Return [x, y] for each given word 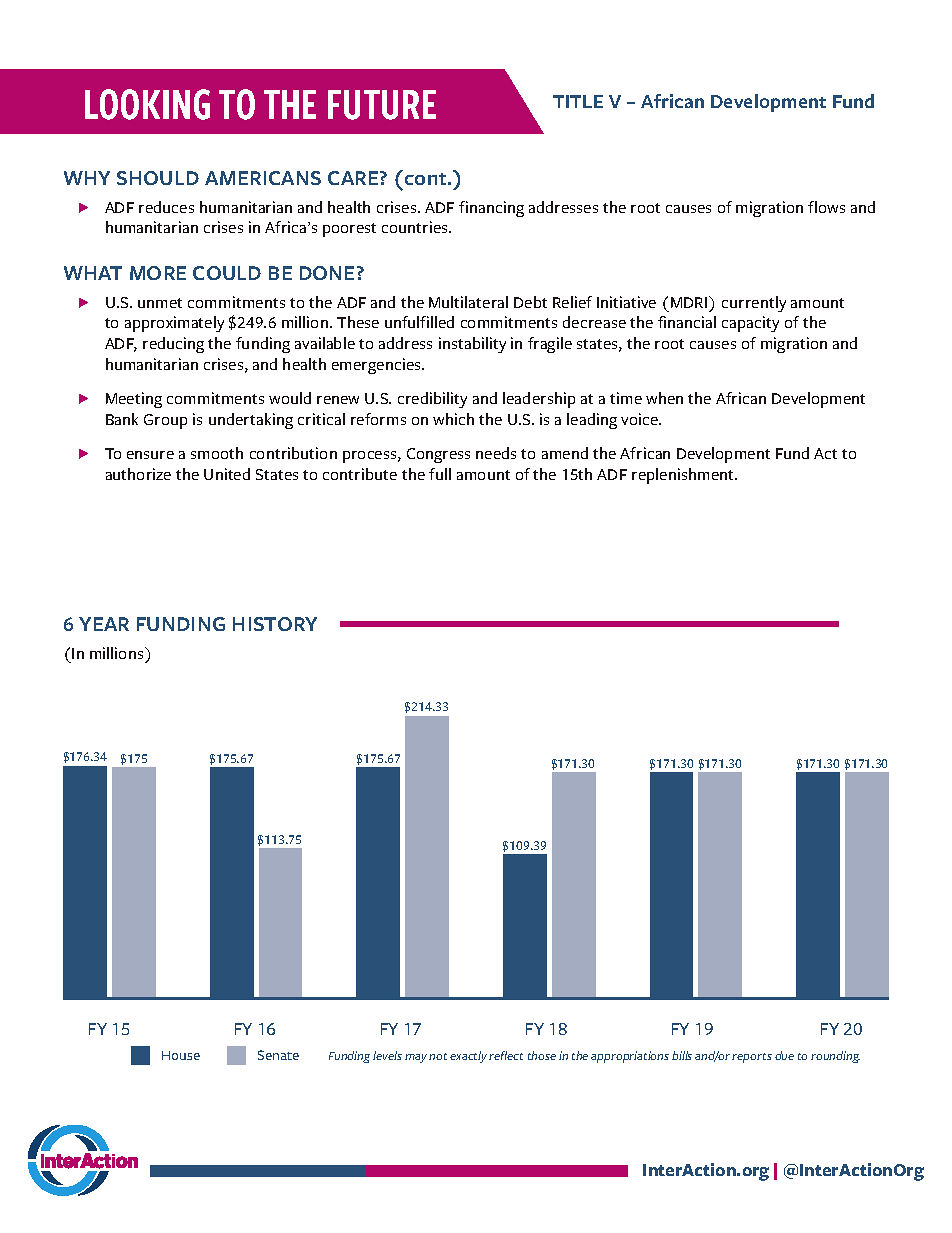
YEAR [104, 624]
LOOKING [147, 104]
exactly [468, 1057]
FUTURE [382, 105]
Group [165, 421]
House [181, 1055]
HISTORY [275, 624]
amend [565, 453]
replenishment [684, 476]
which [453, 419]
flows [826, 207]
